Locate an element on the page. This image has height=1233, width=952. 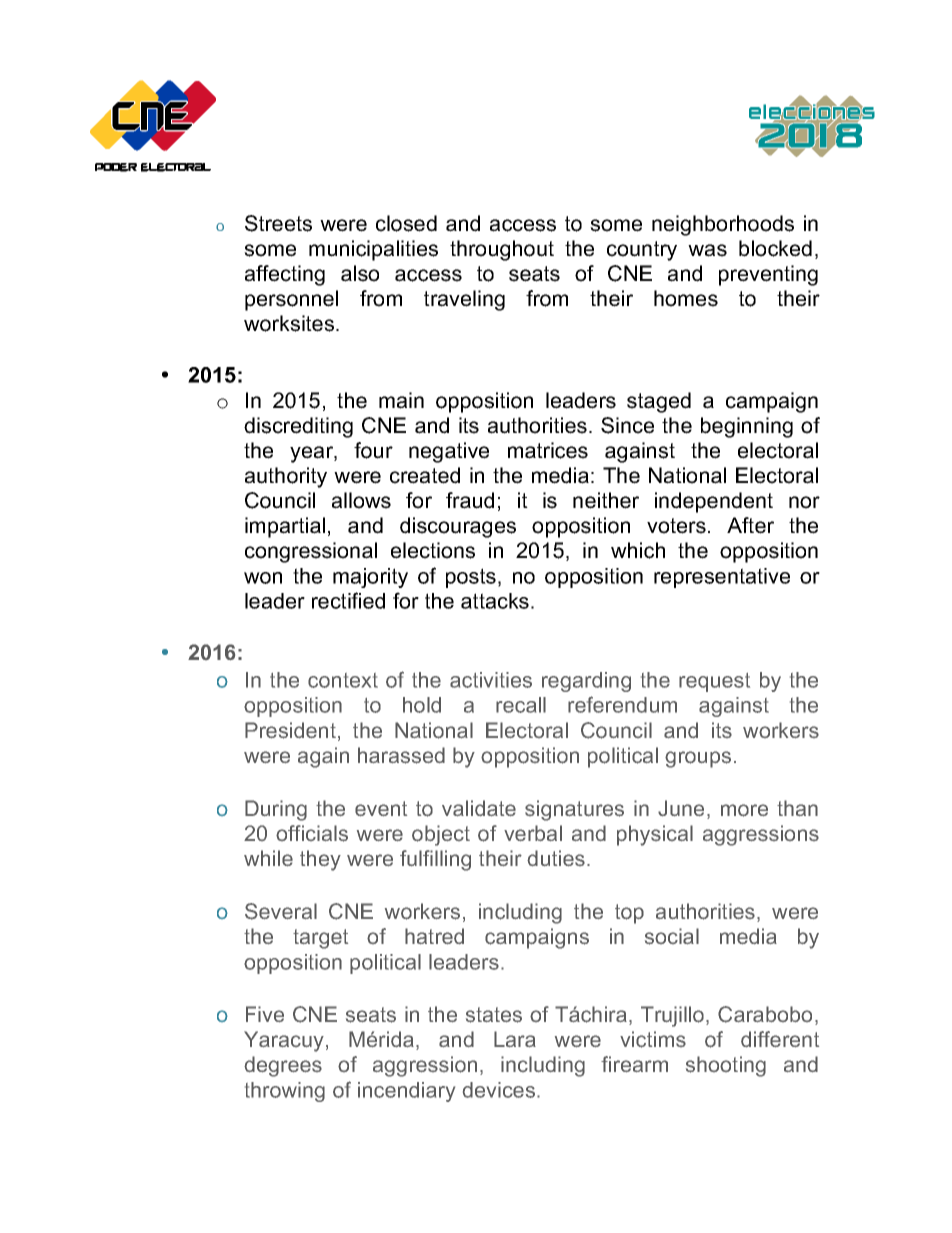
degrees is located at coordinates (283, 1066).
